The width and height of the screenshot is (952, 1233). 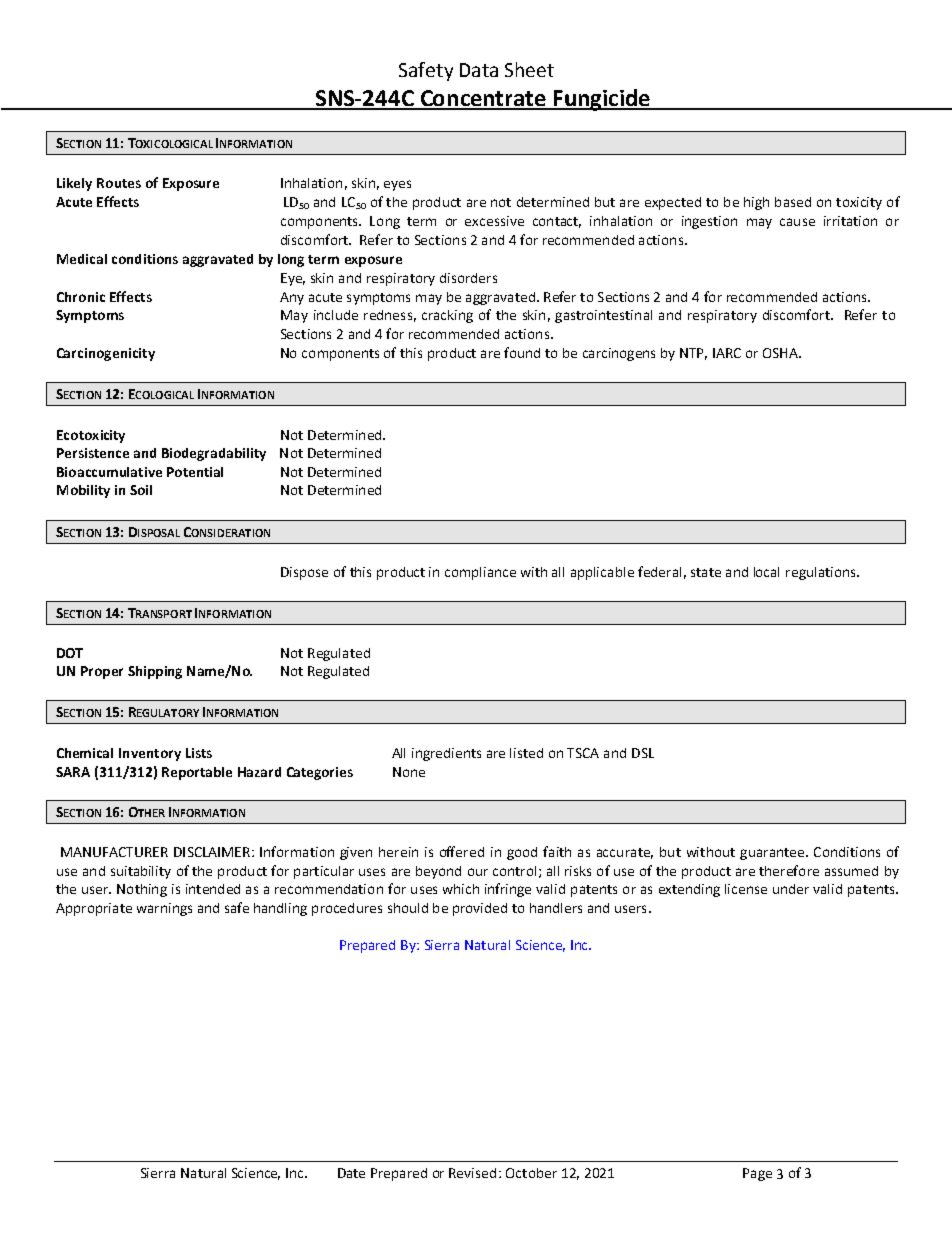 What do you see at coordinates (119, 183) in the screenshot?
I see `Routes` at bounding box center [119, 183].
